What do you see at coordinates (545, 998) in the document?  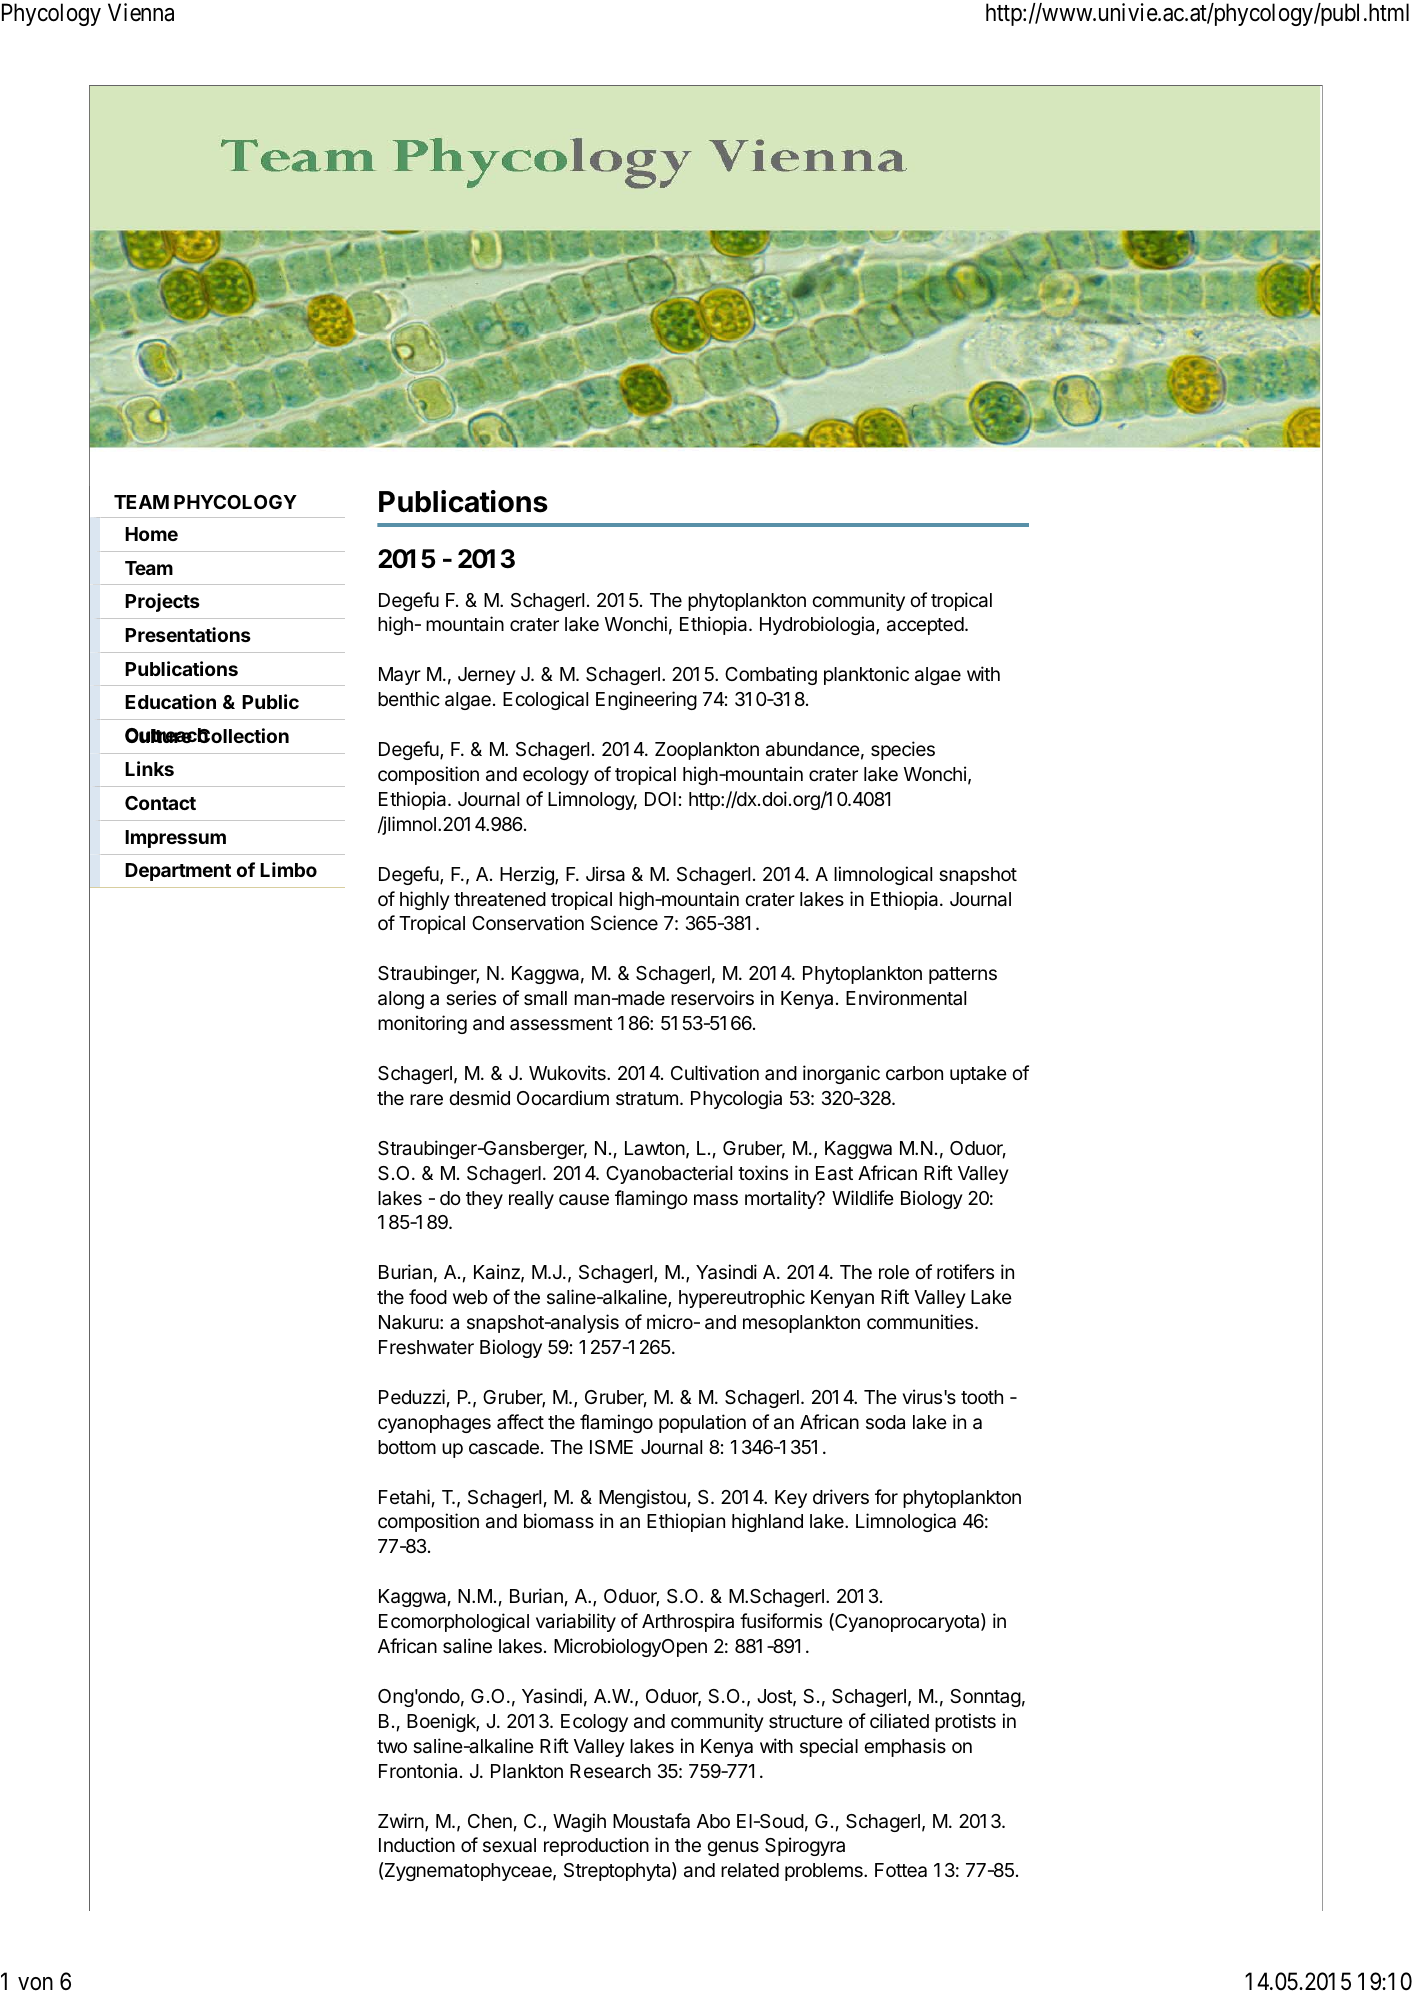 I see `small` at bounding box center [545, 998].
